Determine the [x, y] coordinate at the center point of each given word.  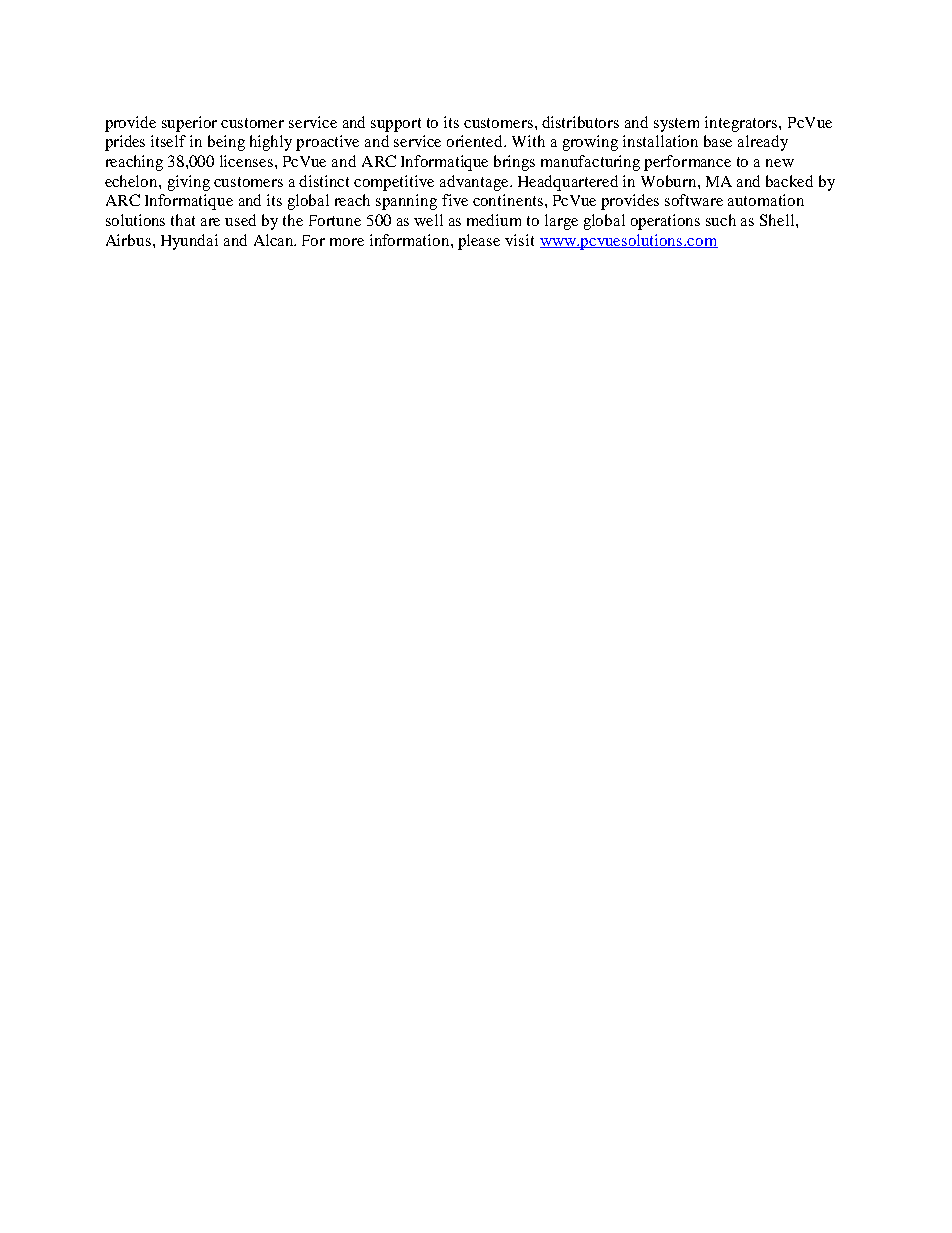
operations [665, 222]
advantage [475, 183]
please [479, 242]
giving [189, 183]
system [676, 125]
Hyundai [189, 242]
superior [189, 124]
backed [789, 181]
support [396, 125]
